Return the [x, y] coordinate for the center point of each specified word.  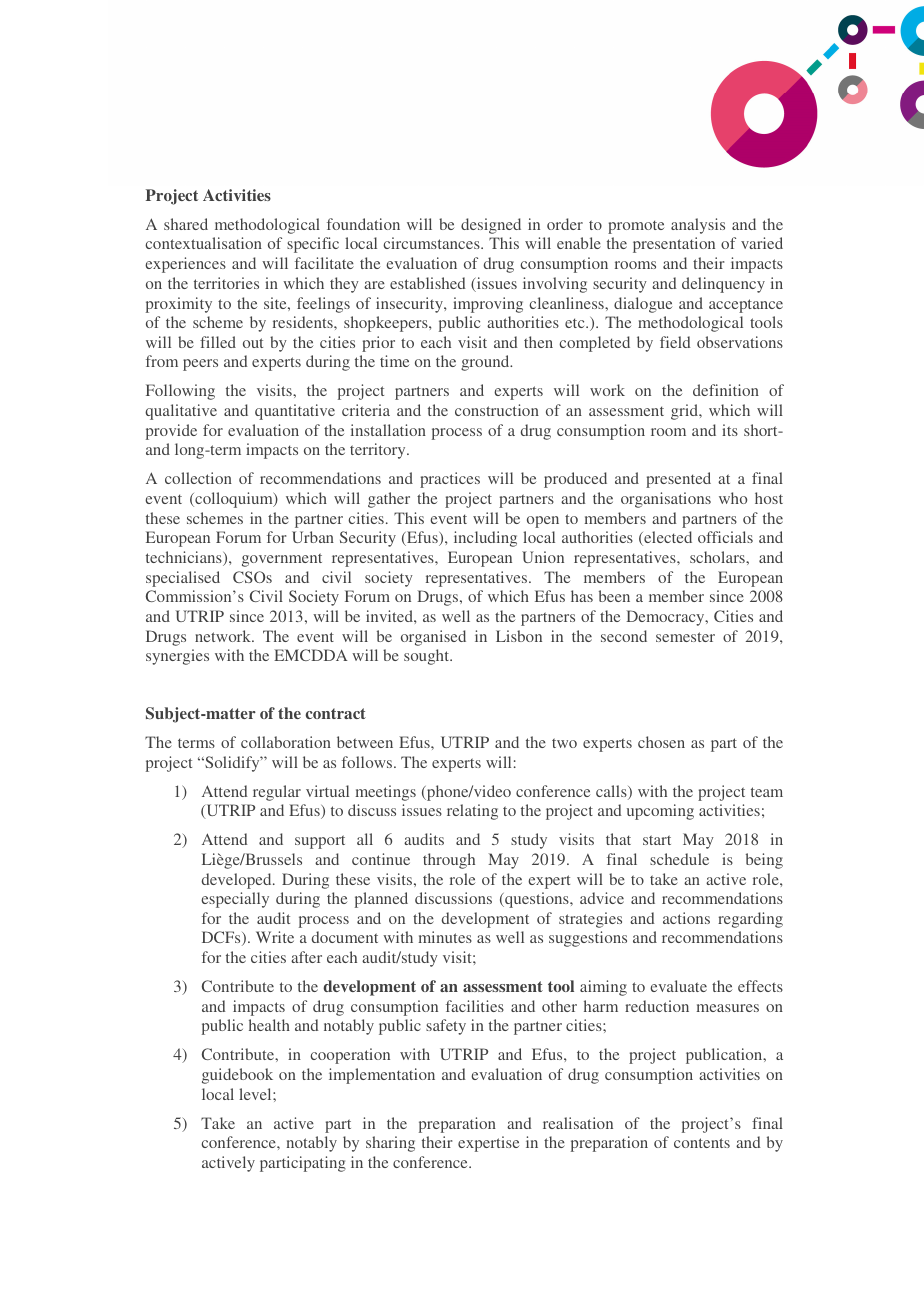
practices [450, 480]
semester [685, 637]
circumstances [432, 243]
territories [226, 283]
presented [678, 480]
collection [198, 478]
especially [235, 900]
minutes [445, 937]
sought [428, 657]
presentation [674, 245]
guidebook [237, 1076]
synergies [177, 657]
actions [686, 918]
